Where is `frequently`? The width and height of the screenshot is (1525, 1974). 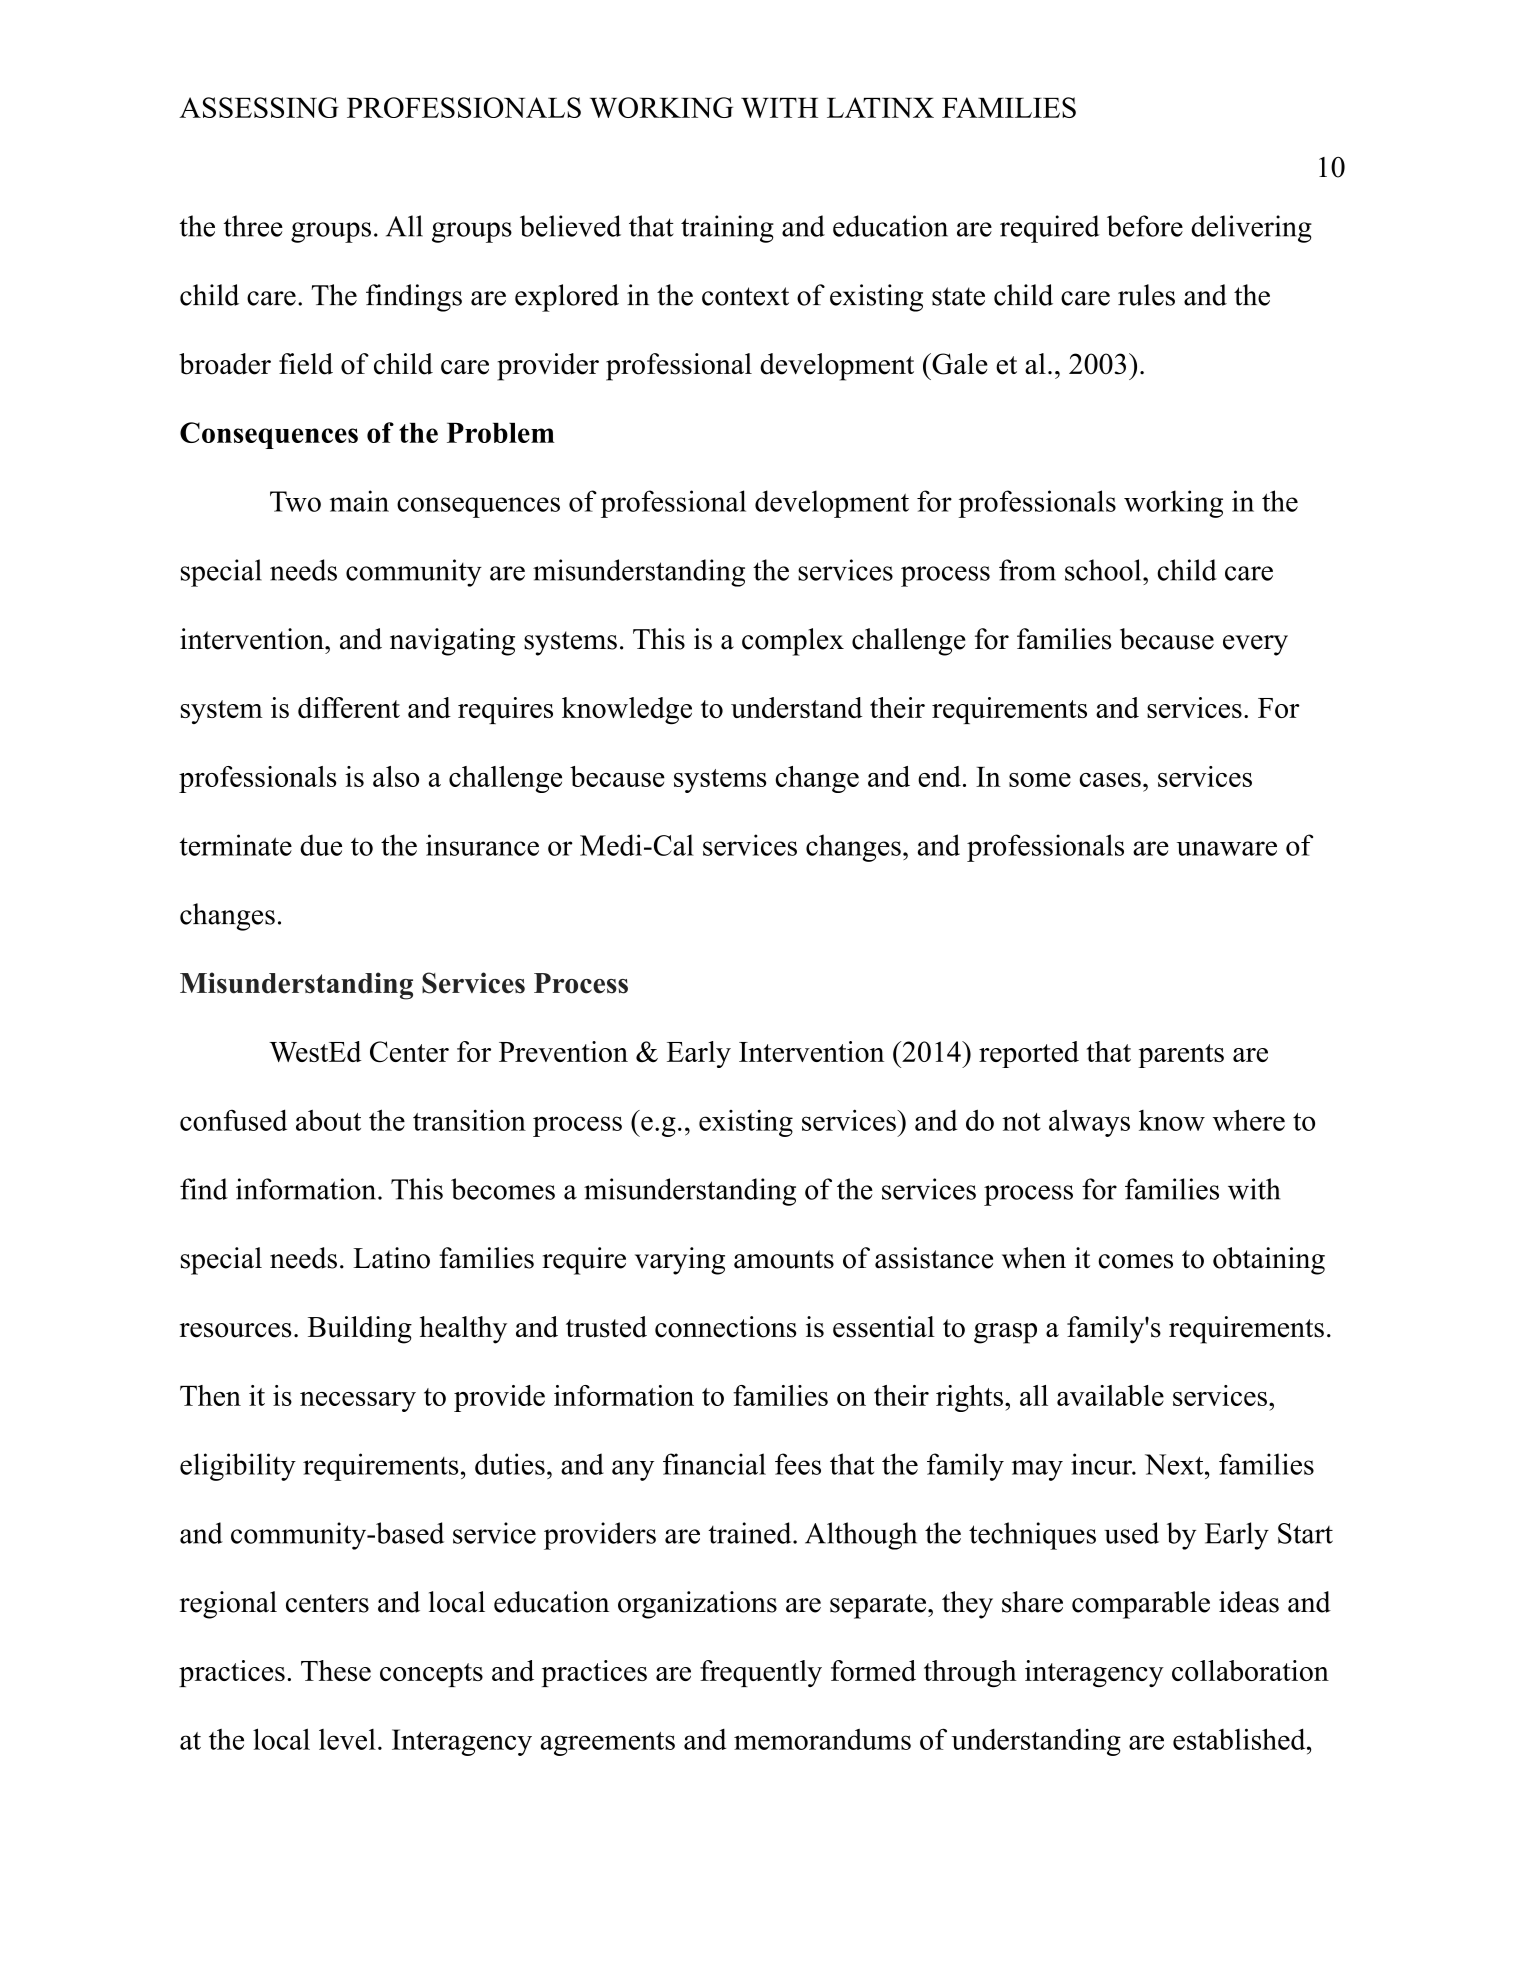
frequently is located at coordinates (761, 1673).
